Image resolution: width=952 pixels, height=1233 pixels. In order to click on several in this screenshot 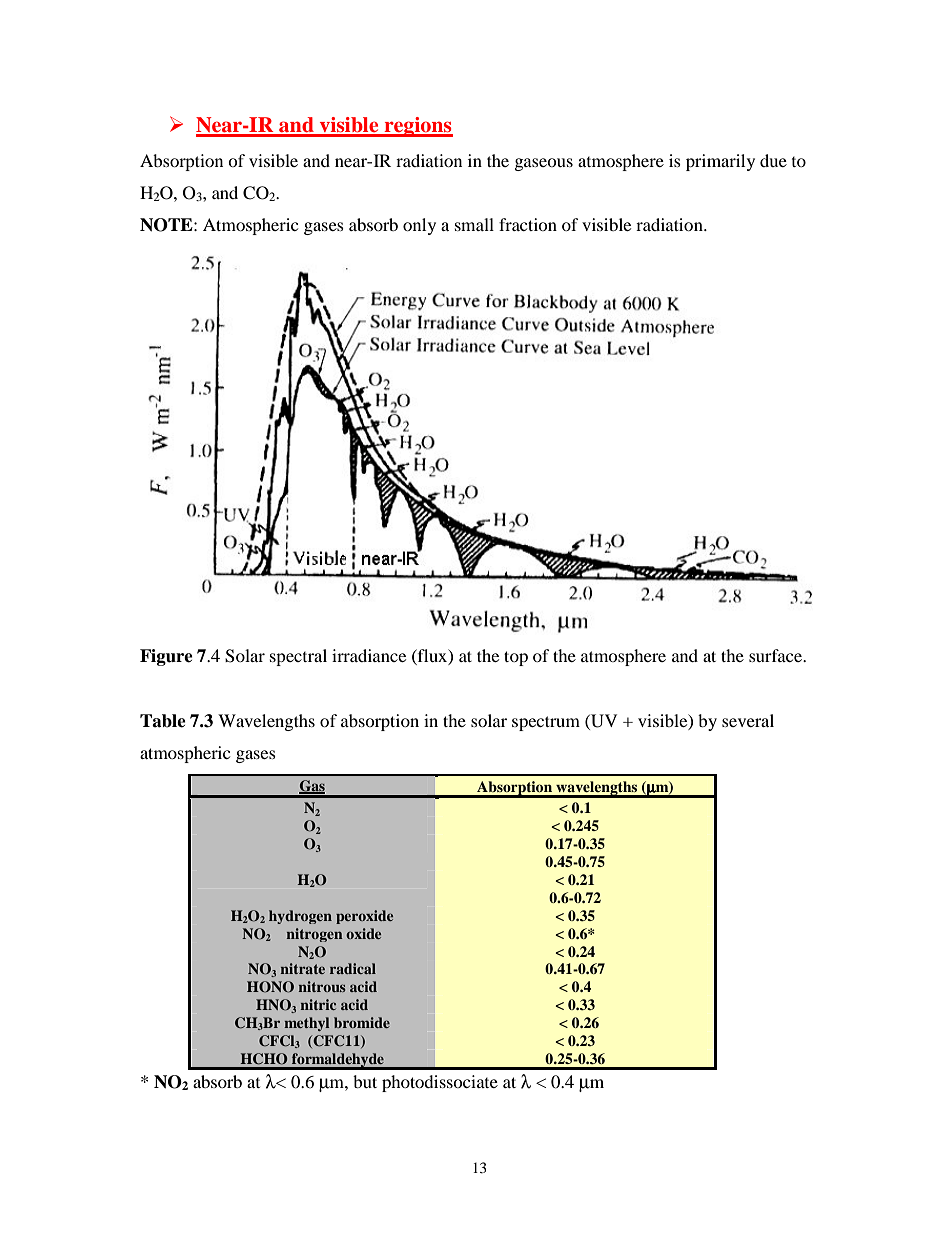, I will do `click(748, 720)`.
